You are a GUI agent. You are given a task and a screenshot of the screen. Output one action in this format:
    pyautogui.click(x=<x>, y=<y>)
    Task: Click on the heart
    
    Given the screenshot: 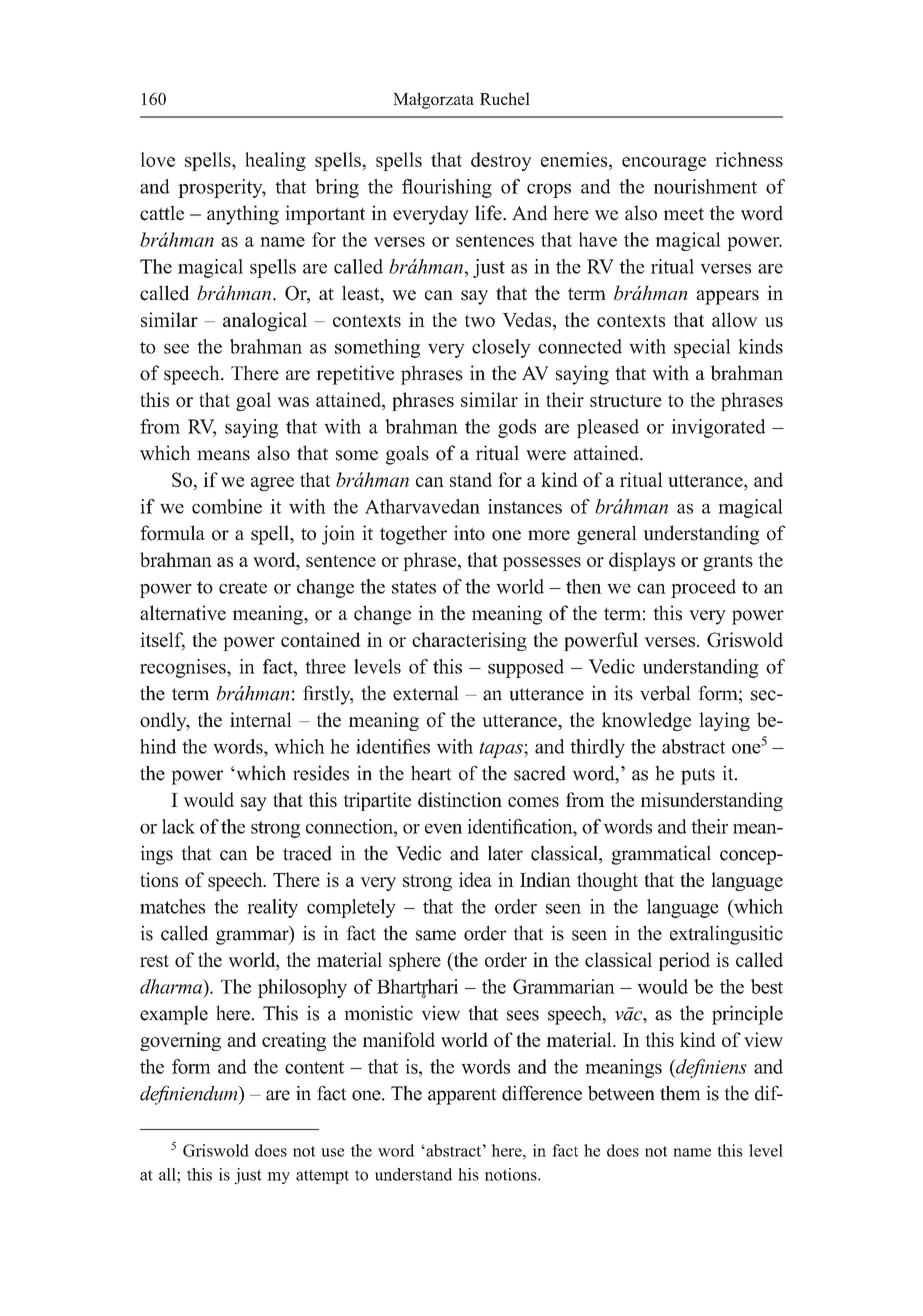 What is the action you would take?
    pyautogui.click(x=431, y=773)
